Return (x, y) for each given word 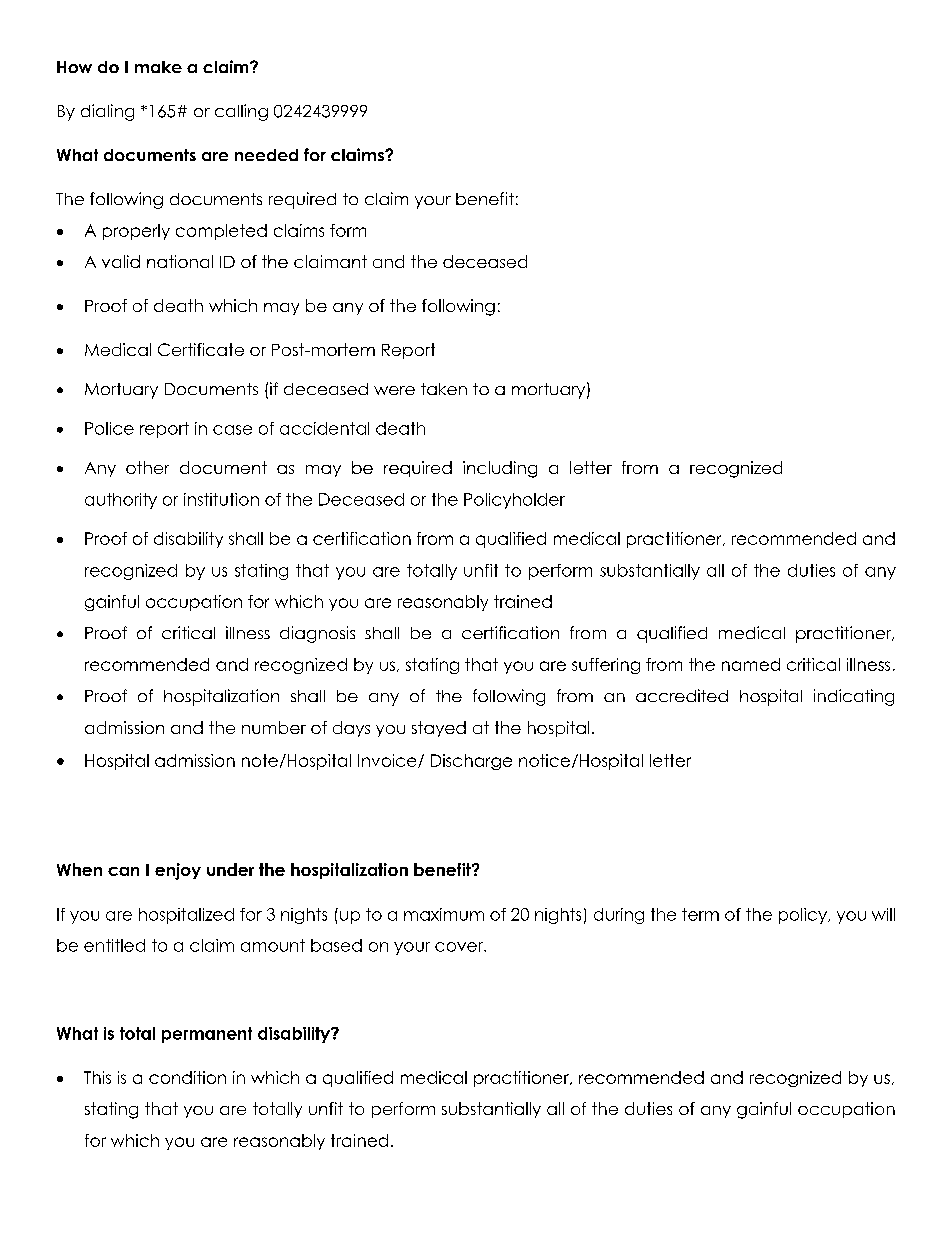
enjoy (178, 871)
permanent (207, 1035)
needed (266, 155)
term (700, 914)
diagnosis (317, 634)
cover (460, 947)
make (158, 67)
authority (121, 501)
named (751, 664)
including (500, 469)
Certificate (201, 349)
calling (241, 112)
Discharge (471, 762)
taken (444, 389)
